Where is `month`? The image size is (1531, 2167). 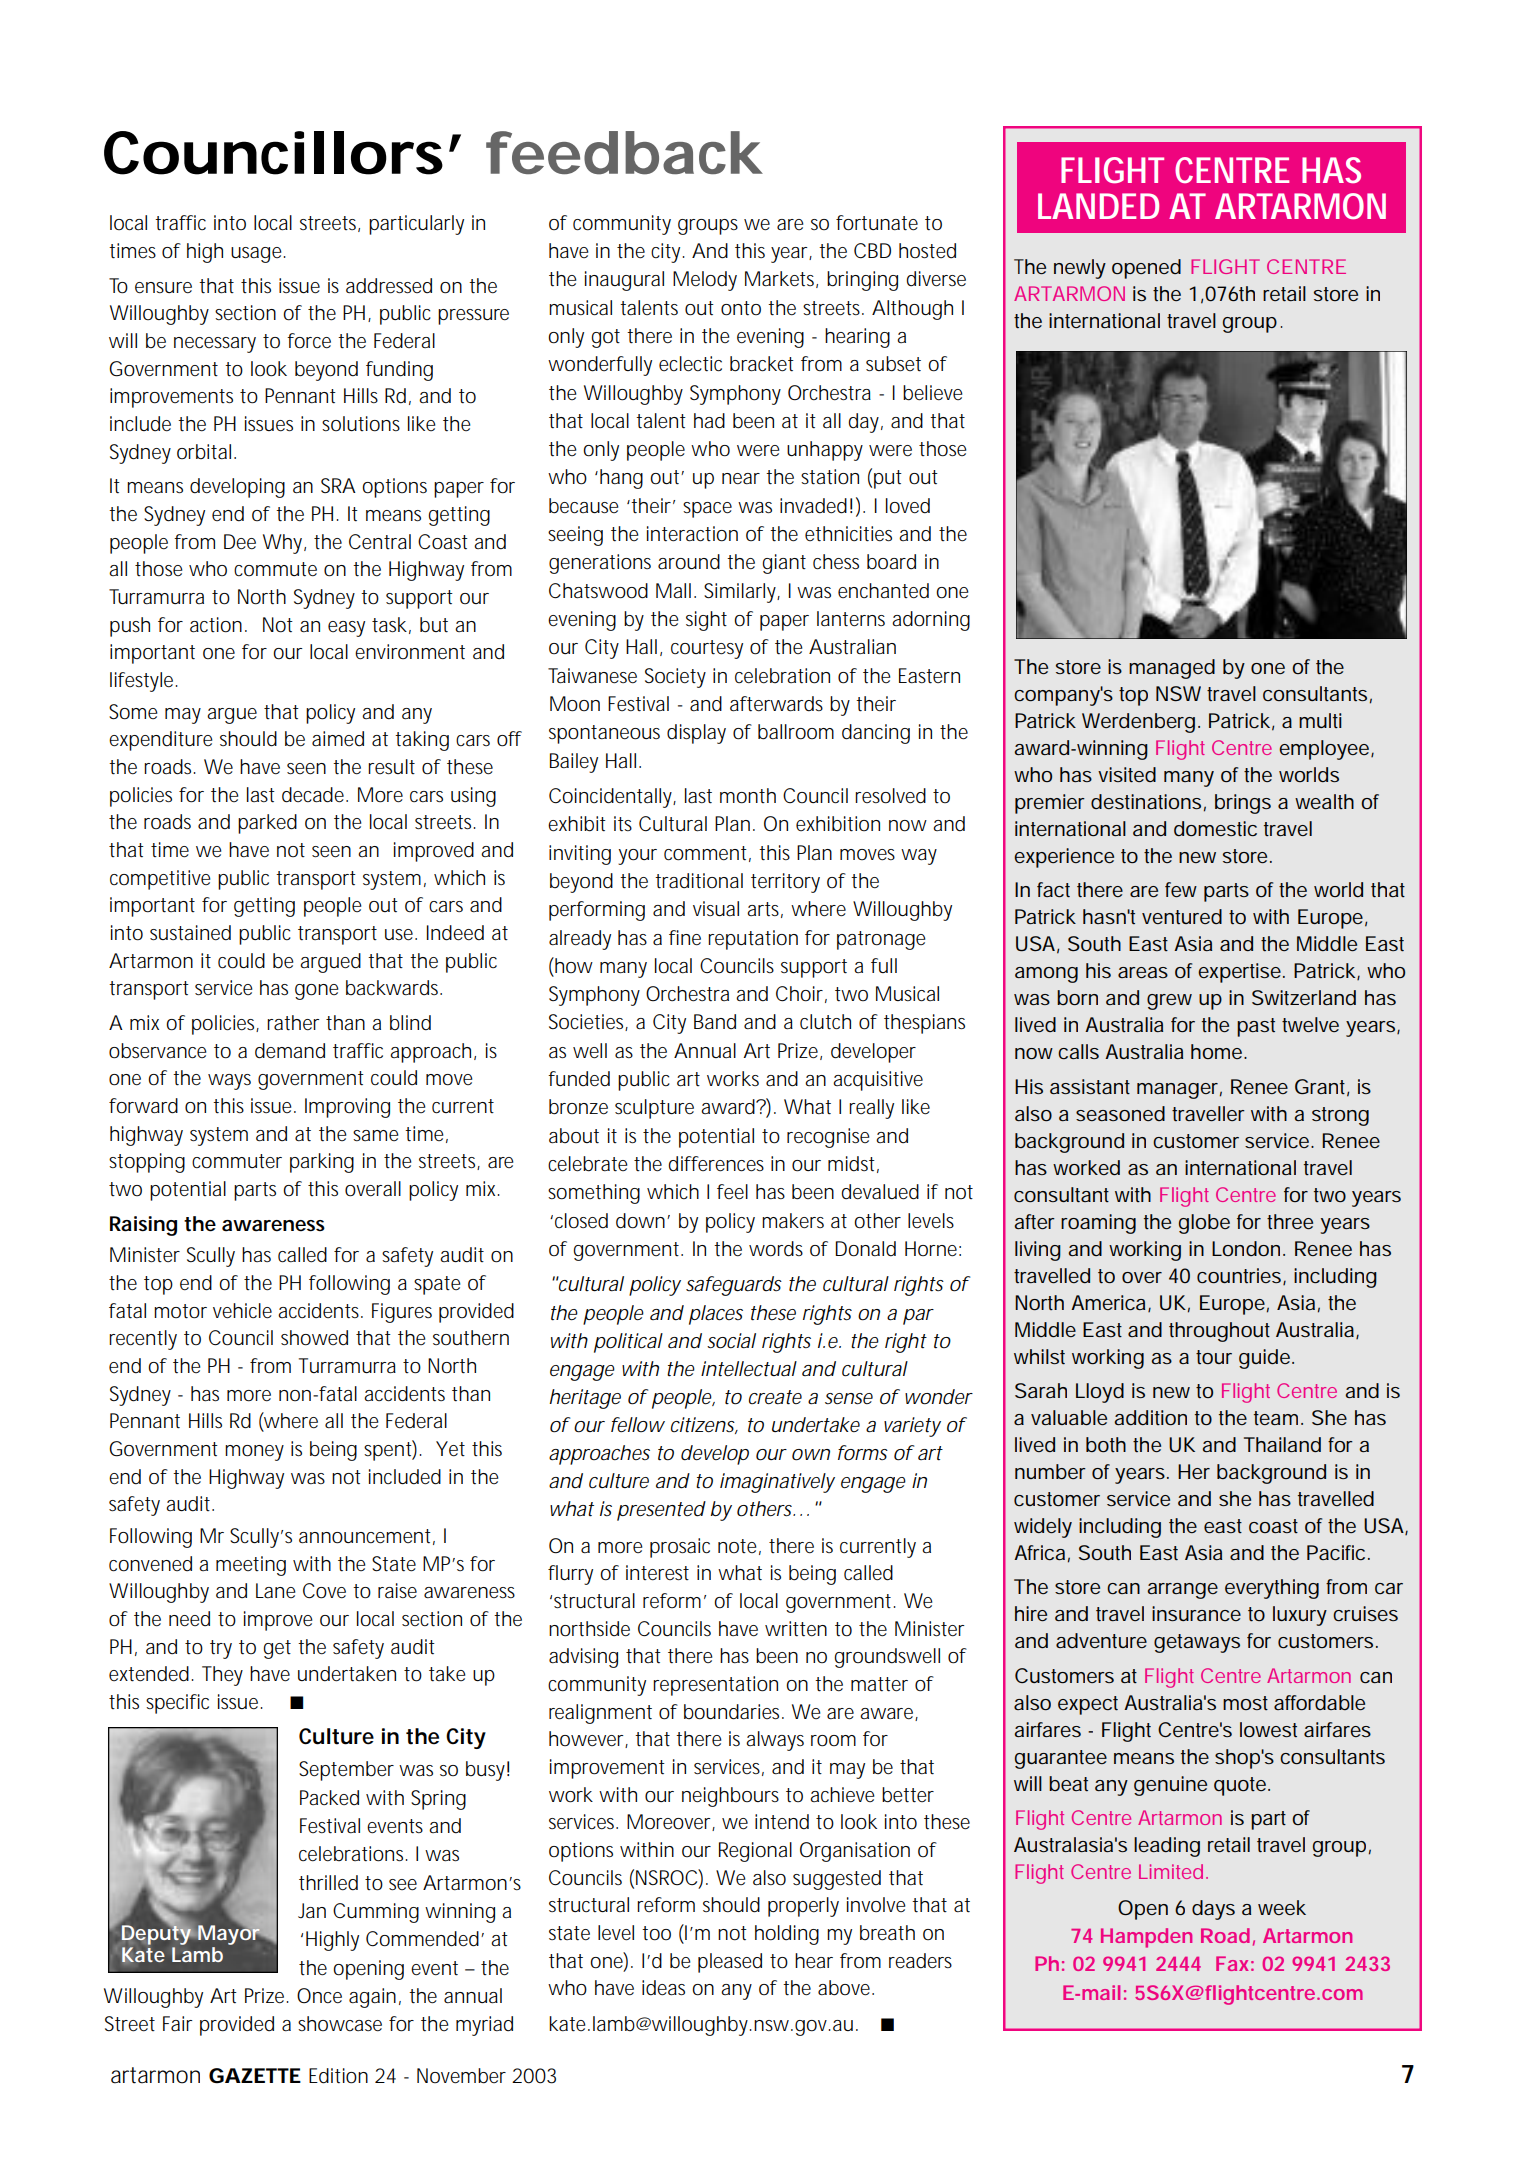 month is located at coordinates (748, 796).
